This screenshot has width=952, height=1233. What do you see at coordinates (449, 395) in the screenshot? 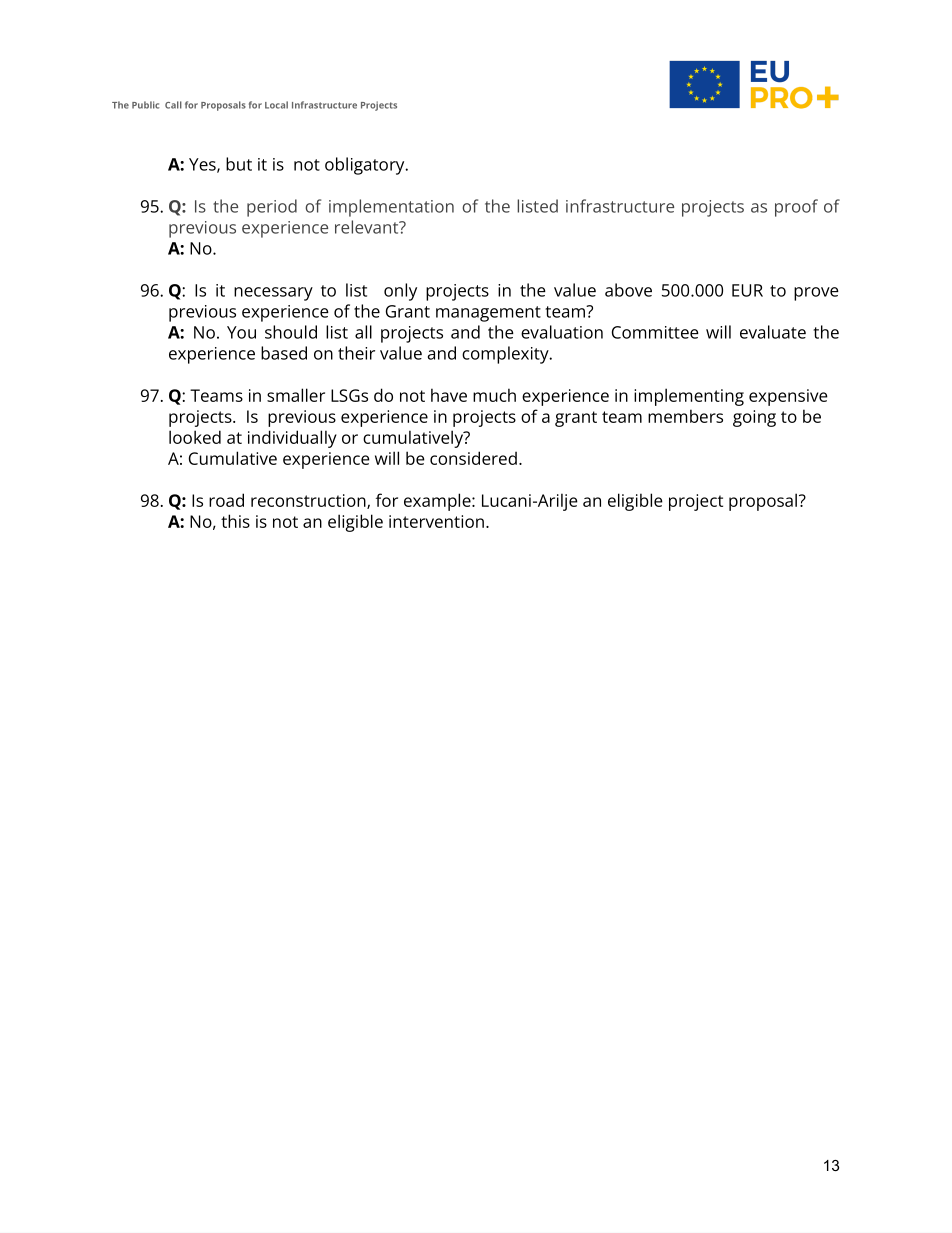
I see `have` at bounding box center [449, 395].
